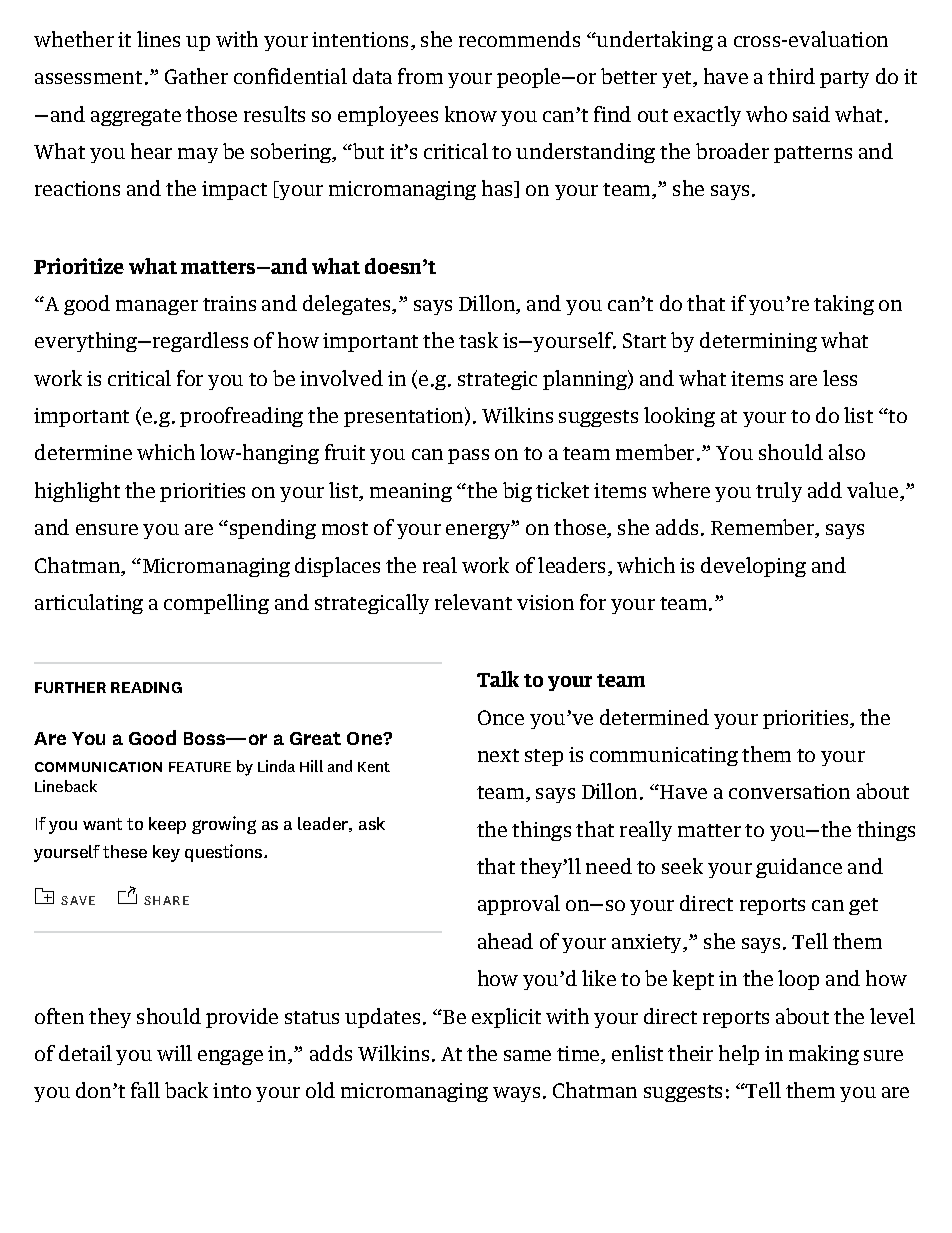  What do you see at coordinates (420, 76) in the screenshot?
I see `from` at bounding box center [420, 76].
